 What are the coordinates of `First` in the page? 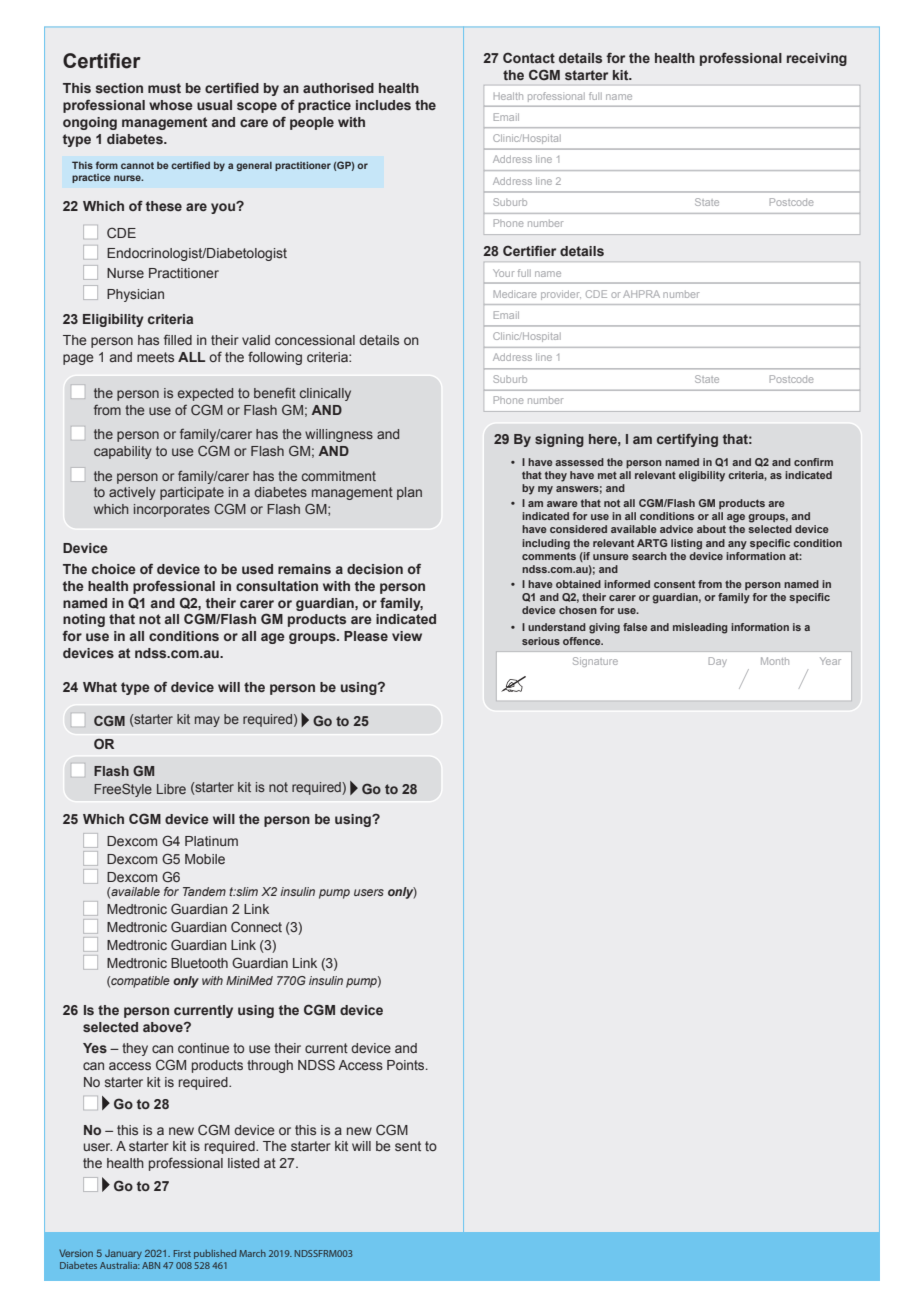 It's located at (182, 1253).
